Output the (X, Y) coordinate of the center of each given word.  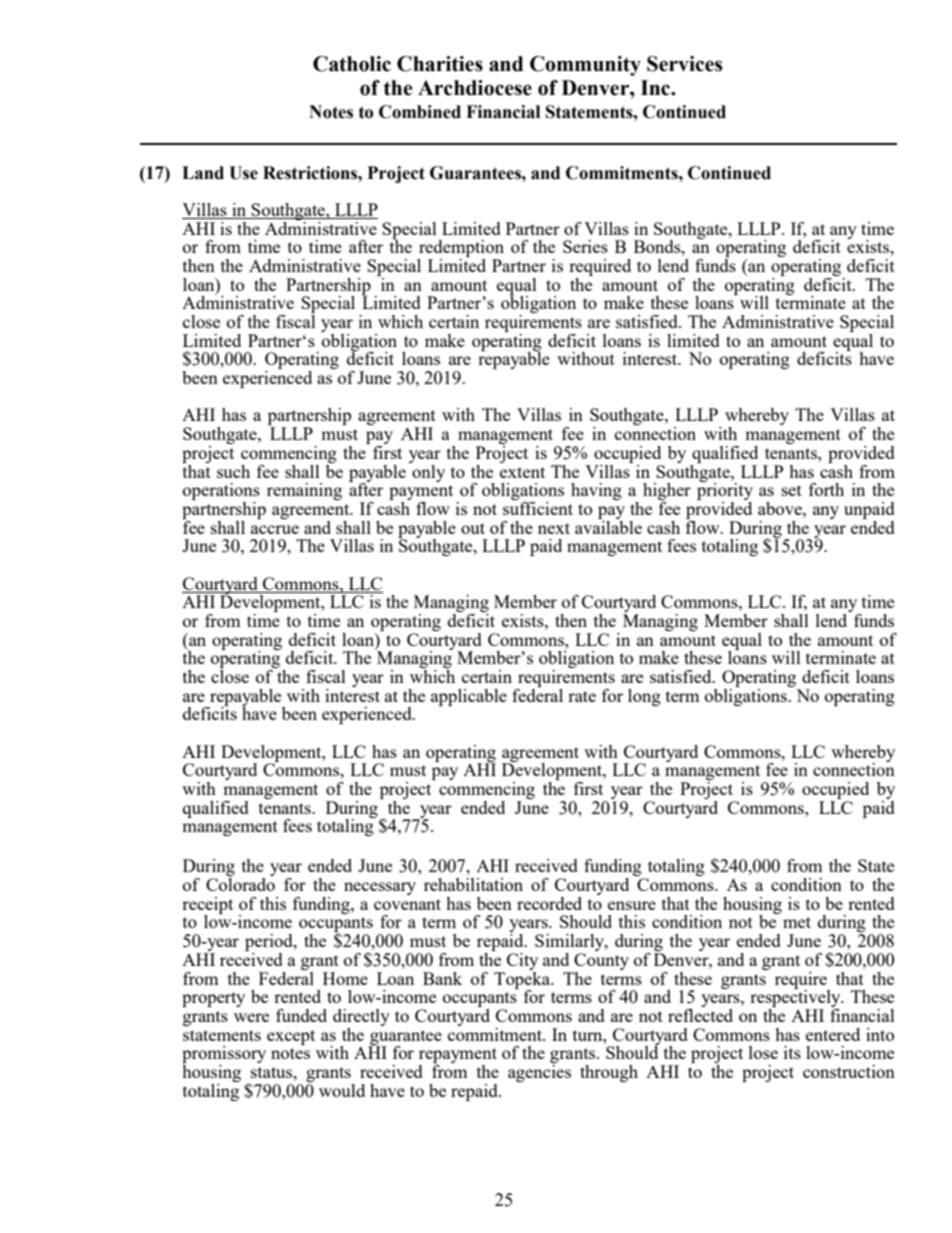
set (792, 490)
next (554, 528)
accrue (275, 529)
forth (826, 489)
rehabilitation (473, 884)
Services (684, 64)
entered (833, 1034)
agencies (539, 1072)
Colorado (240, 884)
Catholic (352, 64)
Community (585, 66)
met (797, 922)
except (291, 1037)
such (233, 471)
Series (585, 246)
